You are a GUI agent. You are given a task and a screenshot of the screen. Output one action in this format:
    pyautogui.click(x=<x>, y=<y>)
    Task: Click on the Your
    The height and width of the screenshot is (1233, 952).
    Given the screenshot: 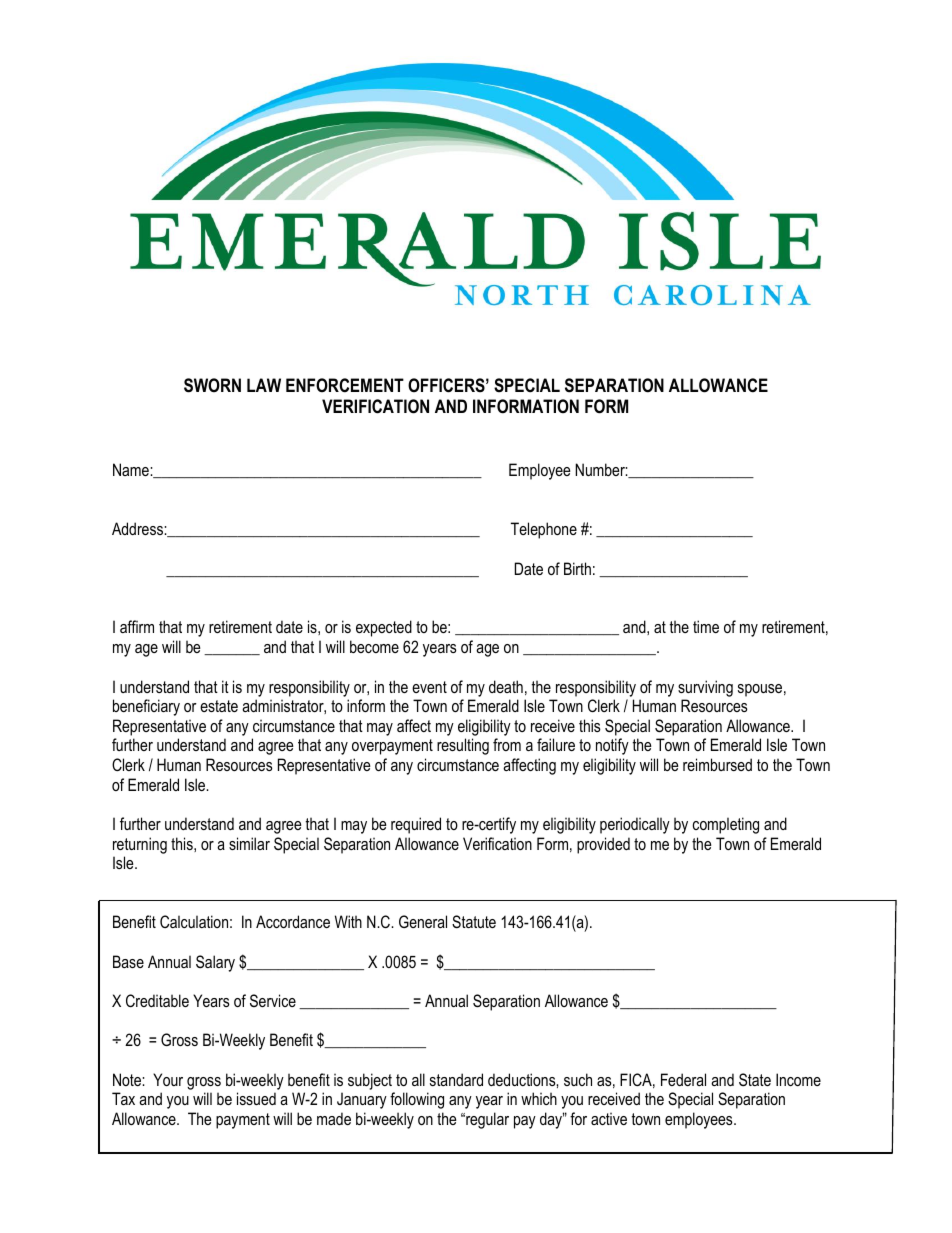 What is the action you would take?
    pyautogui.click(x=168, y=1079)
